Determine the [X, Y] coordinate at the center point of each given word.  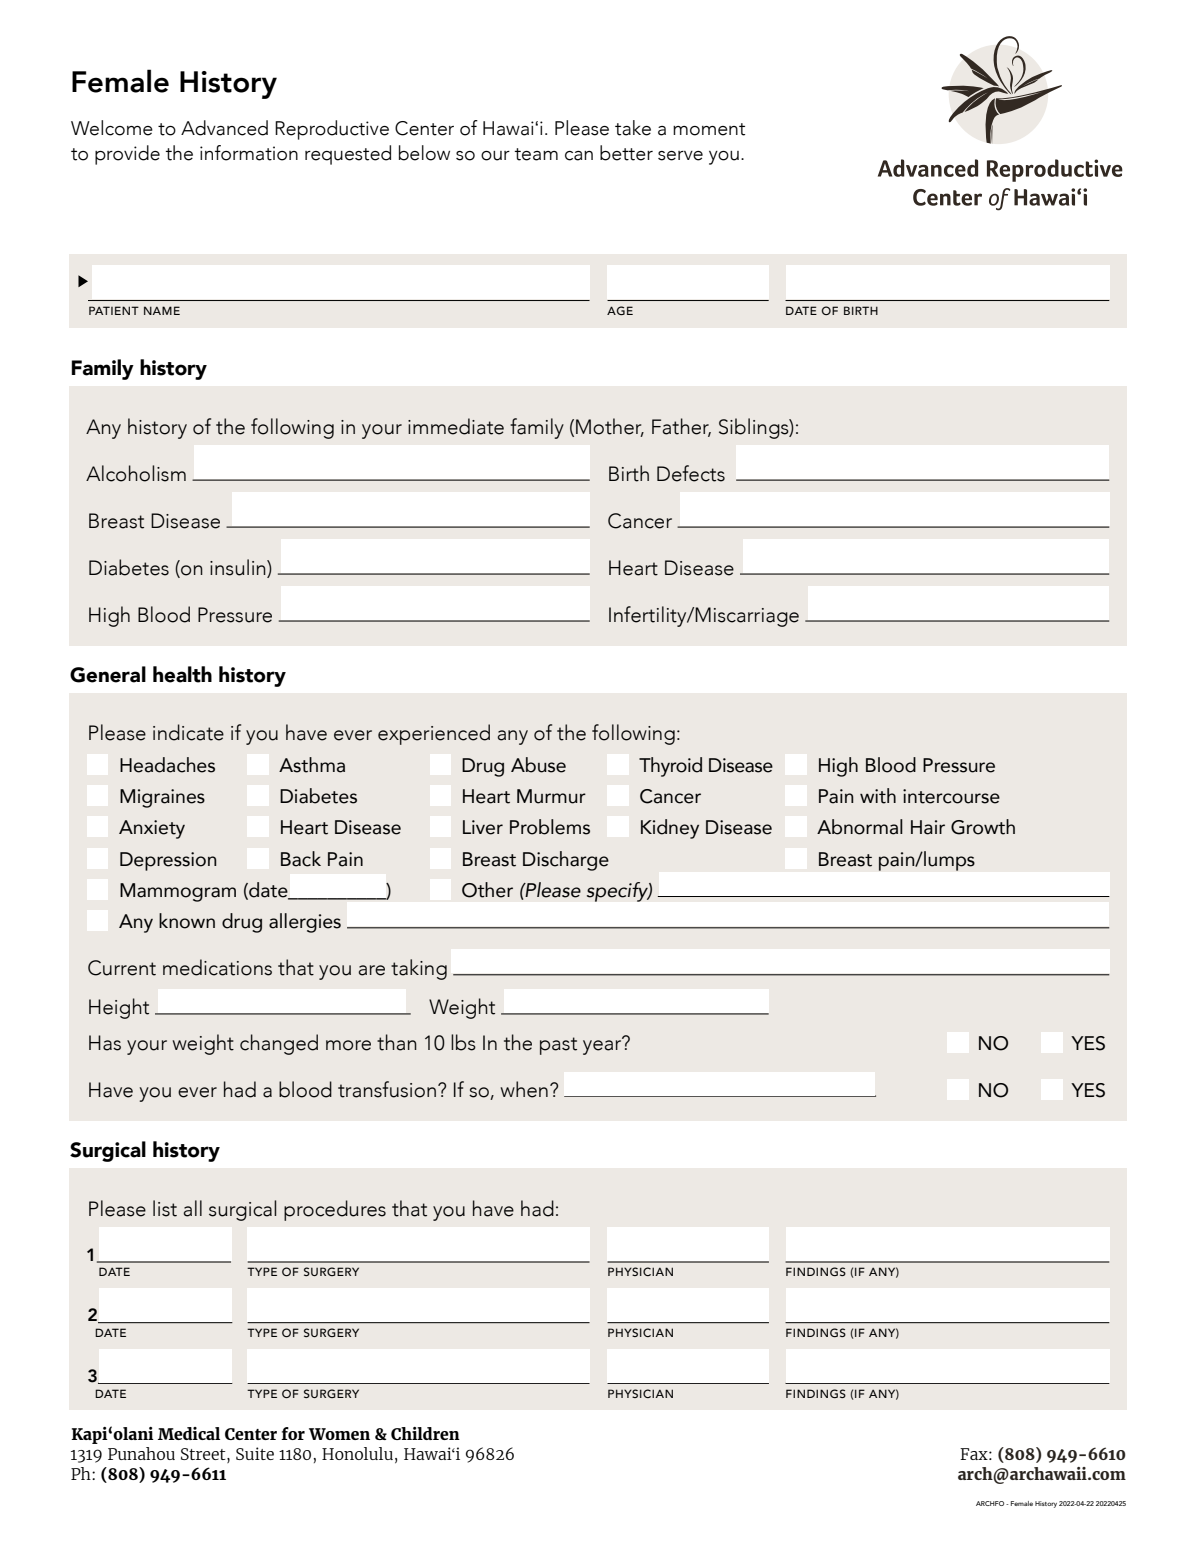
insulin [239, 567]
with [878, 796]
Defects [691, 473]
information [249, 153]
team [536, 154]
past [558, 1046]
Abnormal [860, 827]
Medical [189, 1433]
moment [709, 129]
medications [217, 967]
